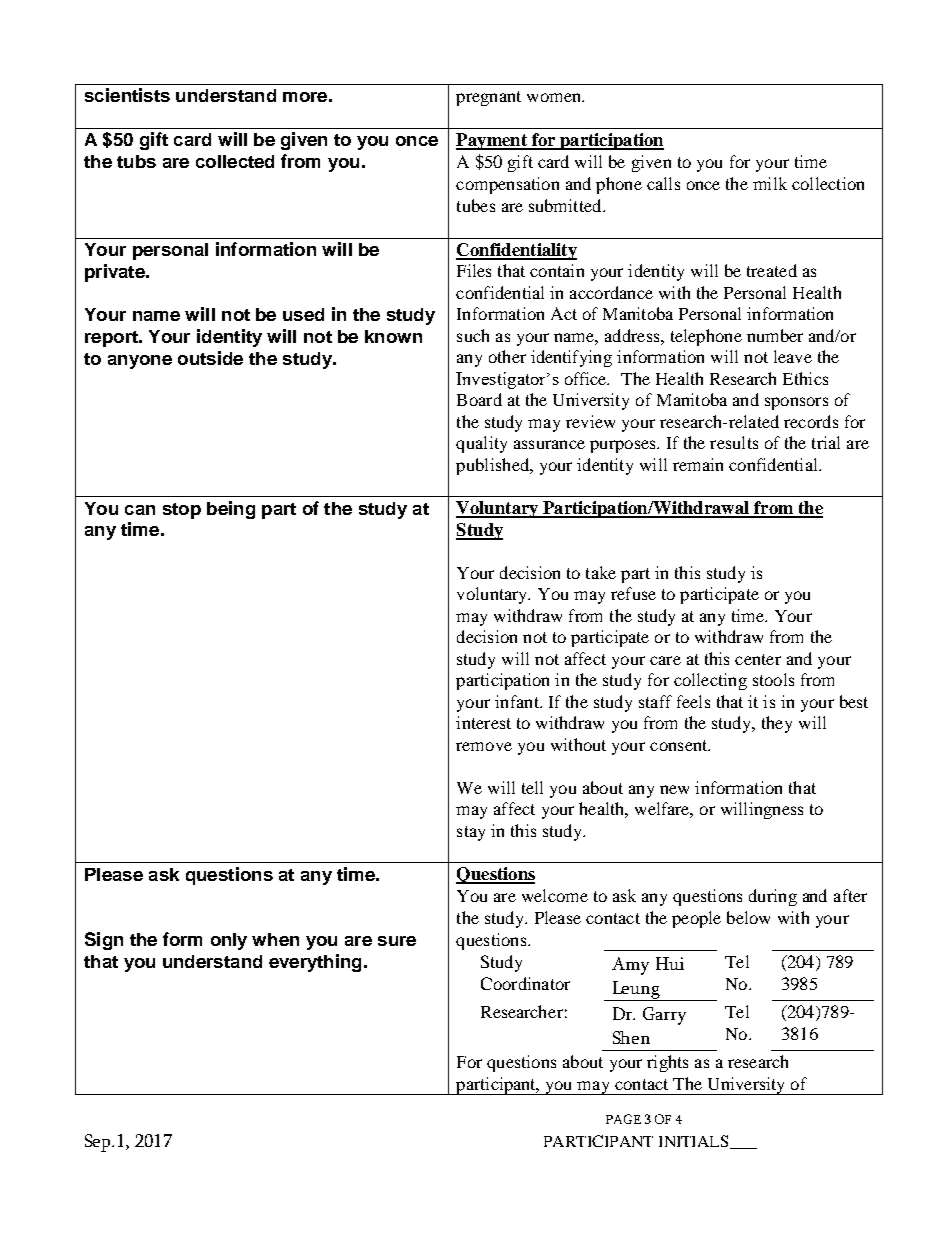 The image size is (952, 1233). What do you see at coordinates (770, 183) in the page?
I see `milk` at bounding box center [770, 183].
